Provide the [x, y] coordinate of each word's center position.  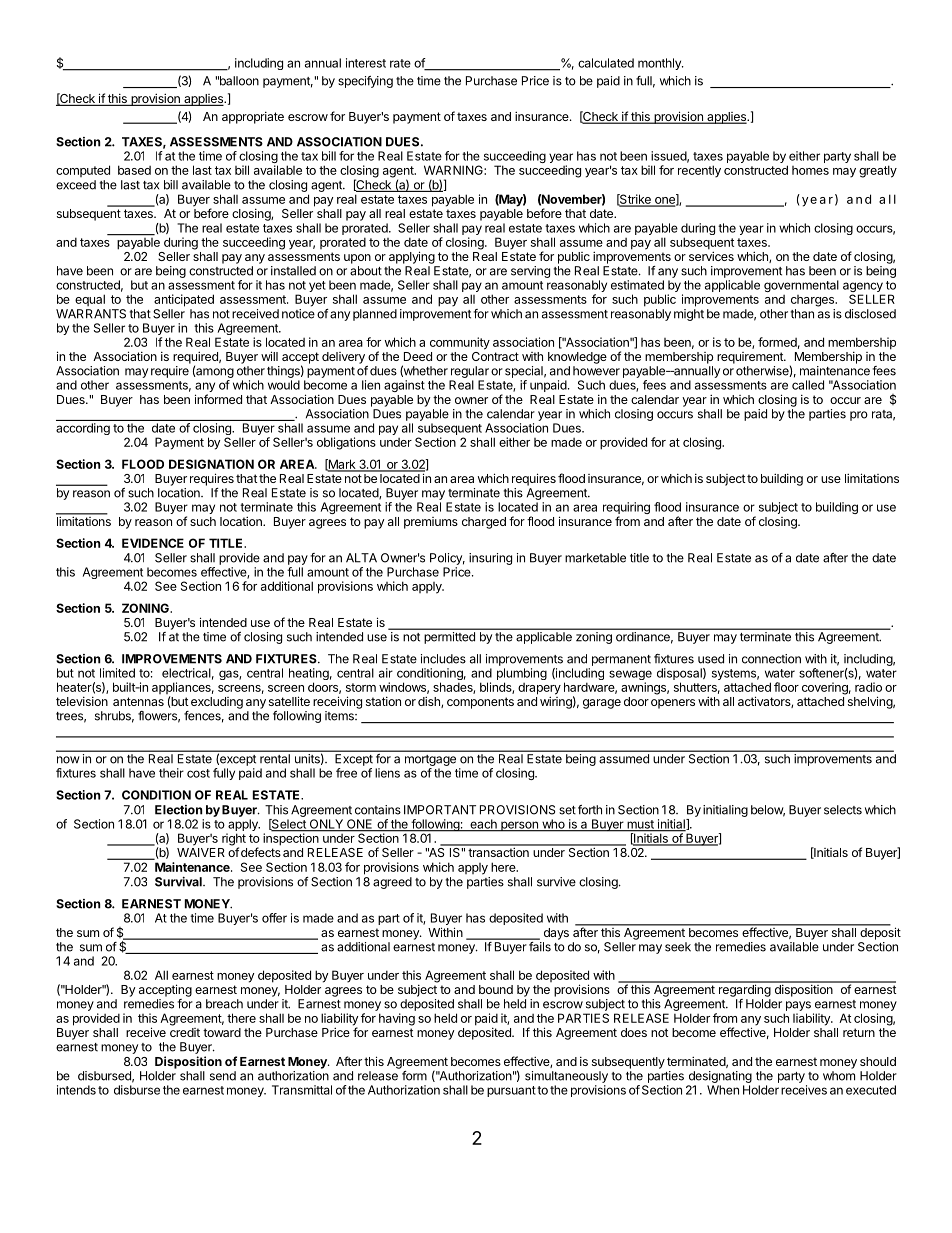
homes [810, 170]
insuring [490, 559]
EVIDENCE [153, 543]
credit [185, 1032]
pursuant [511, 1091]
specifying [365, 82]
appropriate [253, 118]
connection [771, 659]
